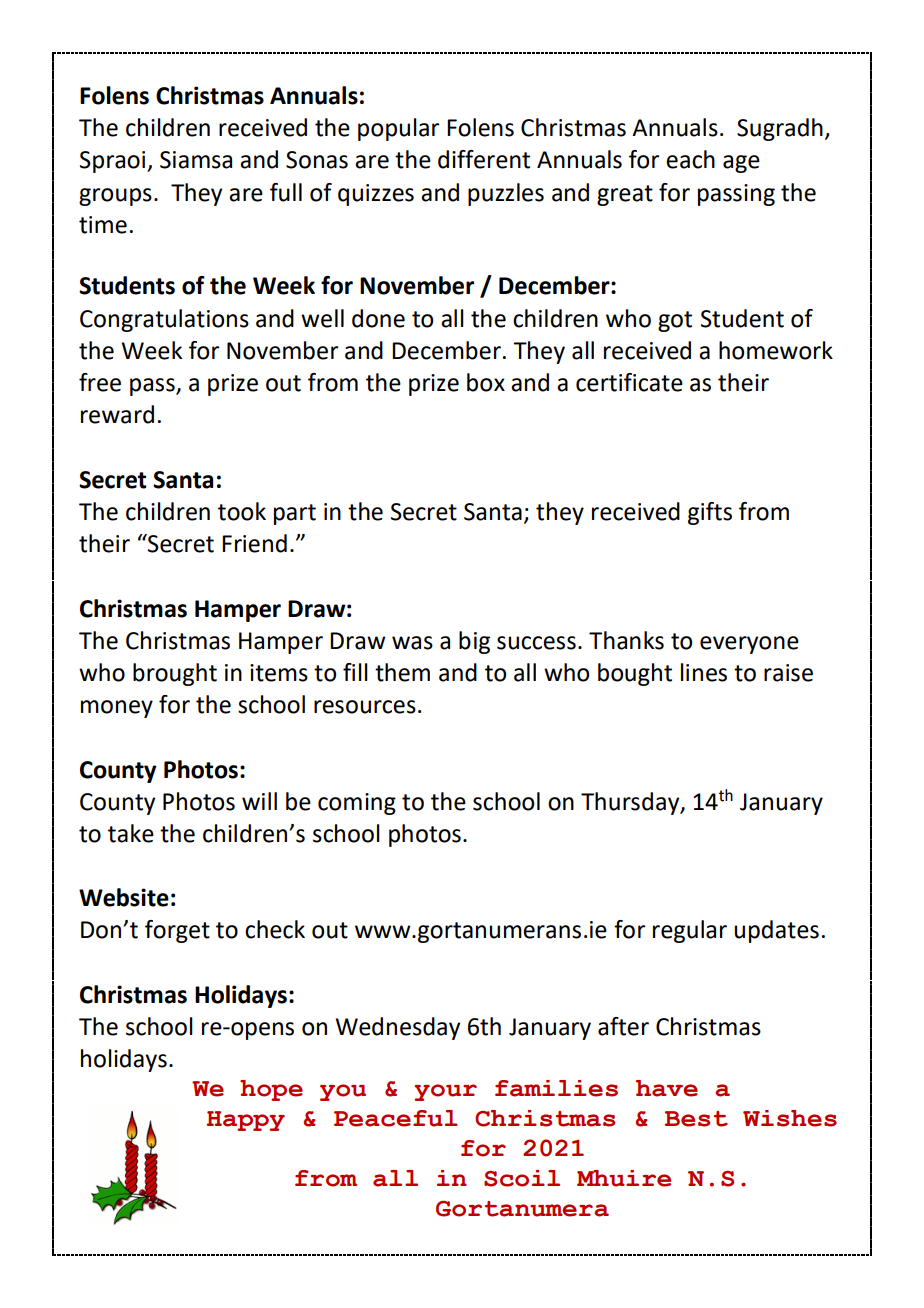 Image resolution: width=924 pixels, height=1308 pixels. Describe the element at coordinates (484, 159) in the screenshot. I see `different` at that location.
